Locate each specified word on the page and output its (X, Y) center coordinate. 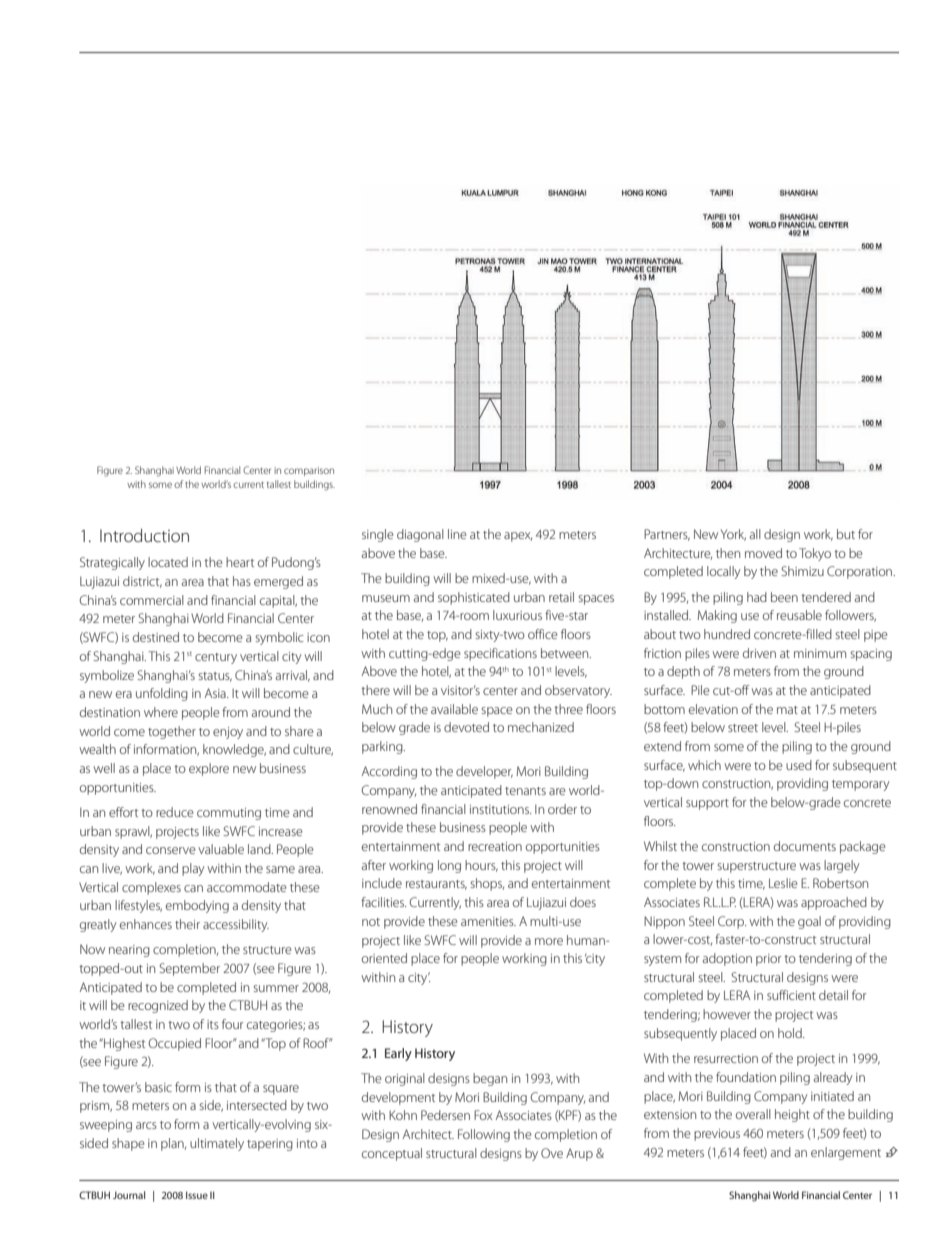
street (743, 728)
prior (769, 960)
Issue (197, 1195)
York (733, 535)
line (457, 534)
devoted (466, 727)
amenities (488, 921)
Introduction (144, 535)
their (187, 924)
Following (484, 1135)
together (172, 732)
